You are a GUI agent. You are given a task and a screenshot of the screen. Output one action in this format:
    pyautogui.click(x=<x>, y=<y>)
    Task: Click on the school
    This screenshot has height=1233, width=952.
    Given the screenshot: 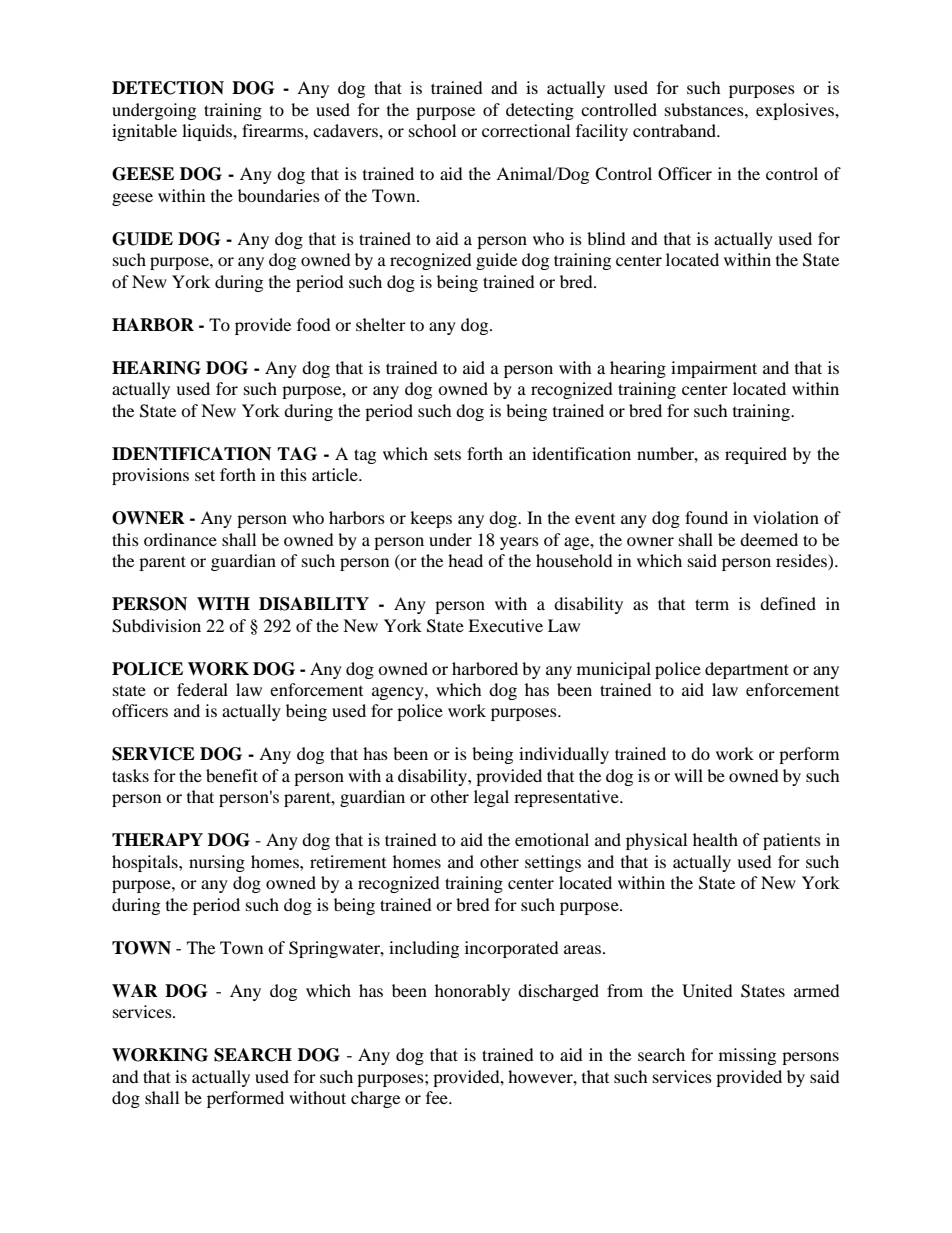 What is the action you would take?
    pyautogui.click(x=432, y=130)
